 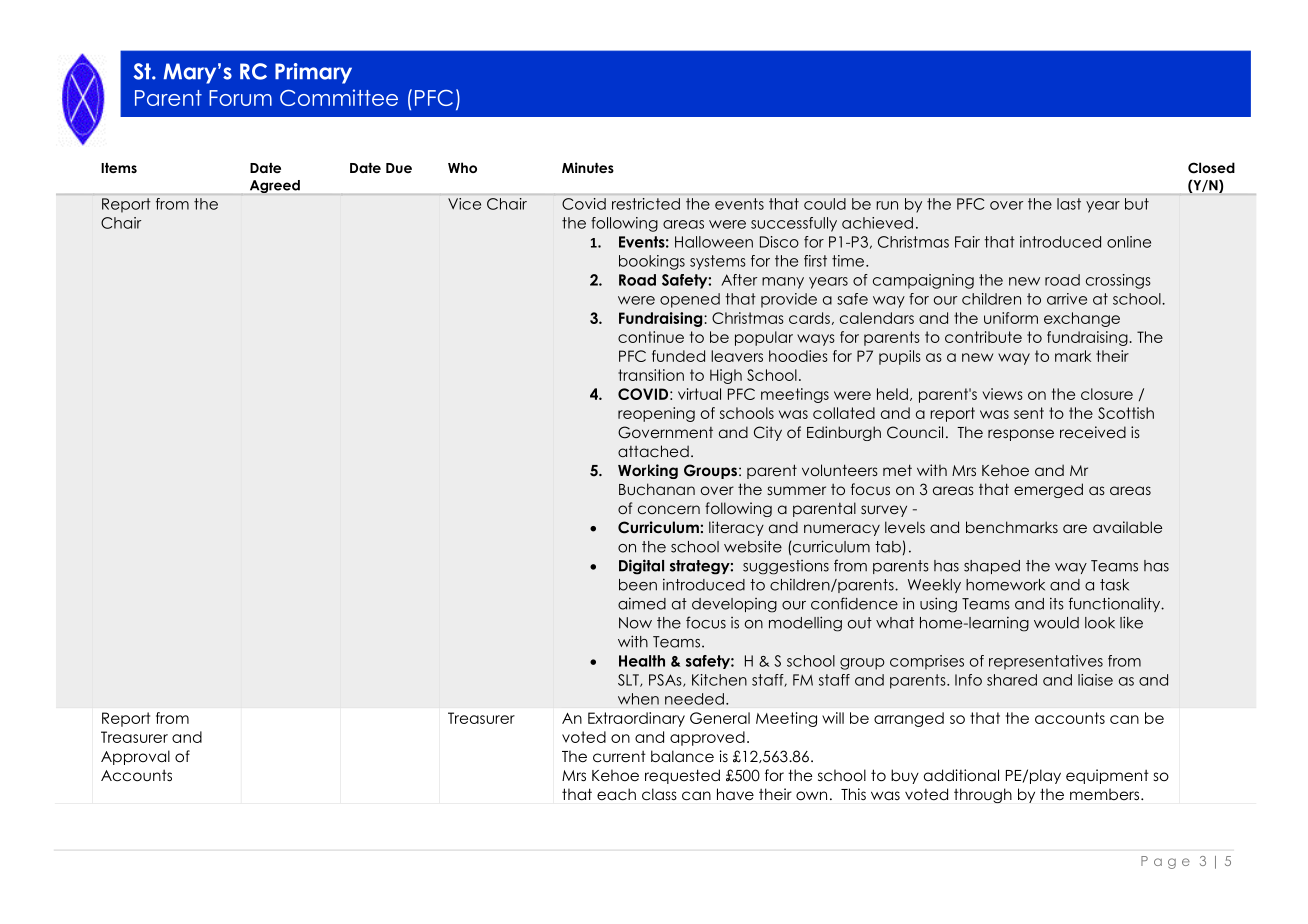 What do you see at coordinates (588, 167) in the screenshot?
I see `Minutes` at bounding box center [588, 167].
